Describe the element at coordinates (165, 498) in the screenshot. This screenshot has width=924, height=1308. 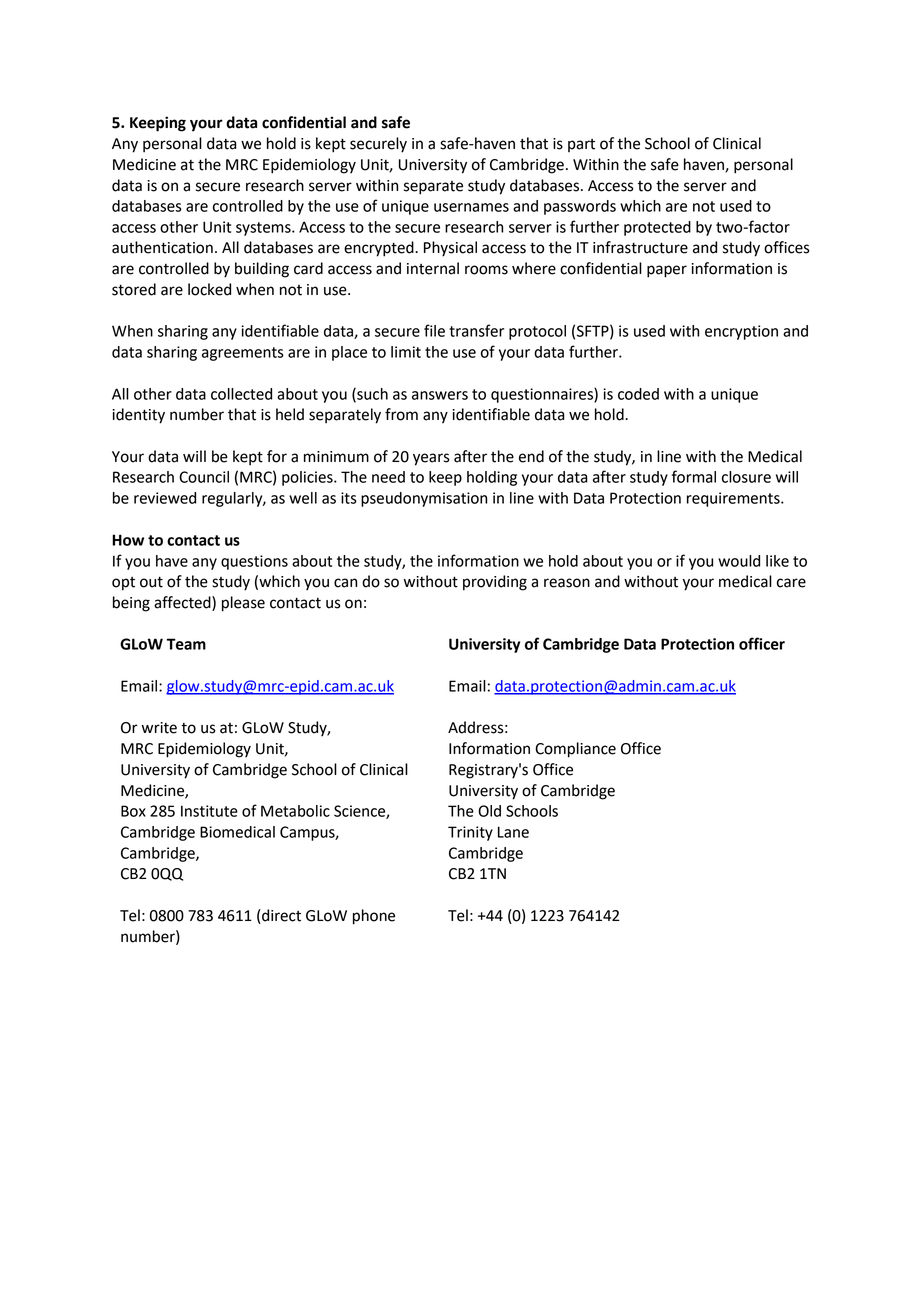
I see `reviewed` at that location.
